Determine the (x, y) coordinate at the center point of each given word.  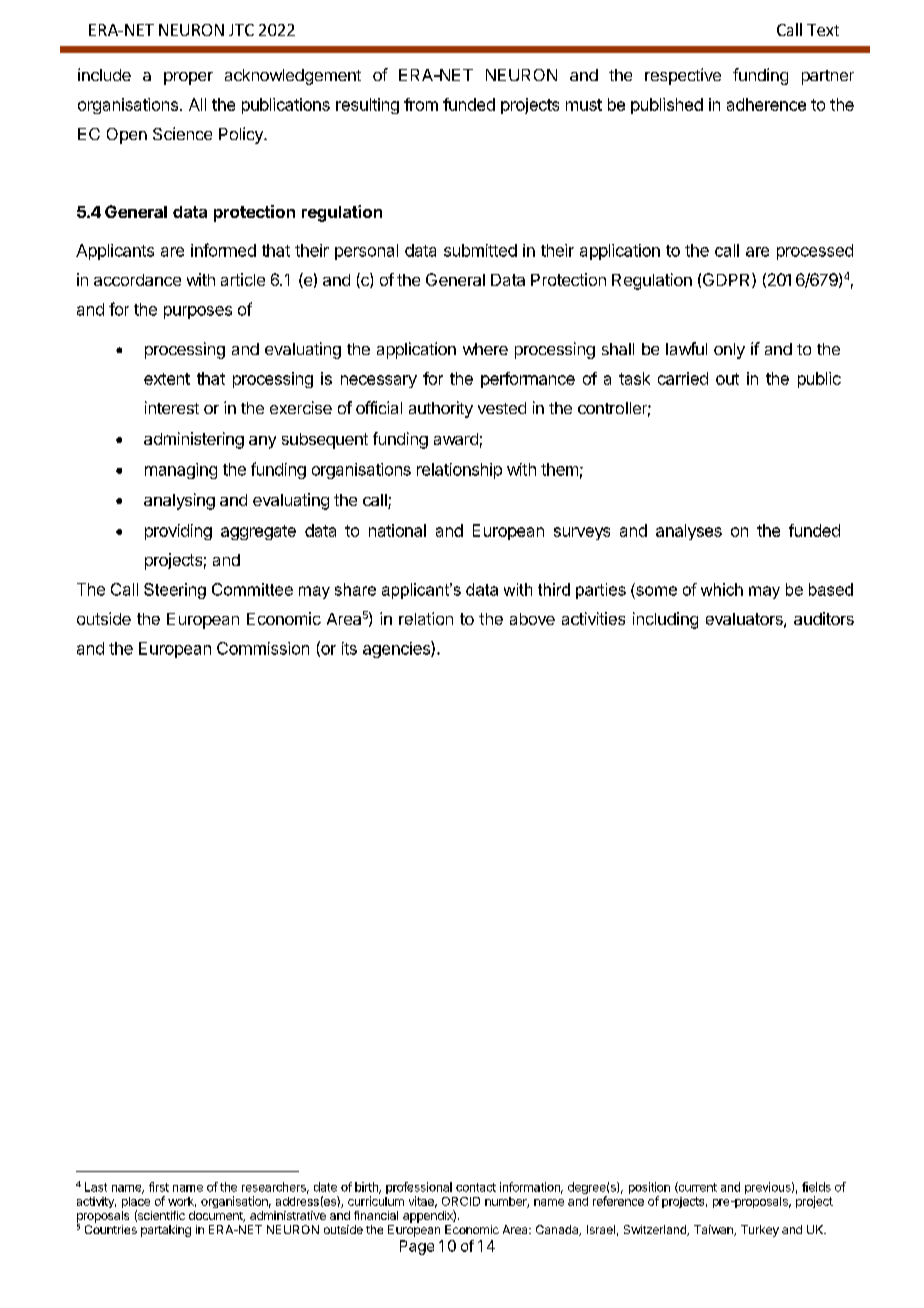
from (421, 104)
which (722, 589)
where (485, 349)
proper (188, 78)
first (159, 1187)
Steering (175, 591)
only (729, 351)
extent (167, 379)
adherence (766, 104)
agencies (397, 649)
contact (476, 1187)
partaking (166, 1231)
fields (816, 1187)
